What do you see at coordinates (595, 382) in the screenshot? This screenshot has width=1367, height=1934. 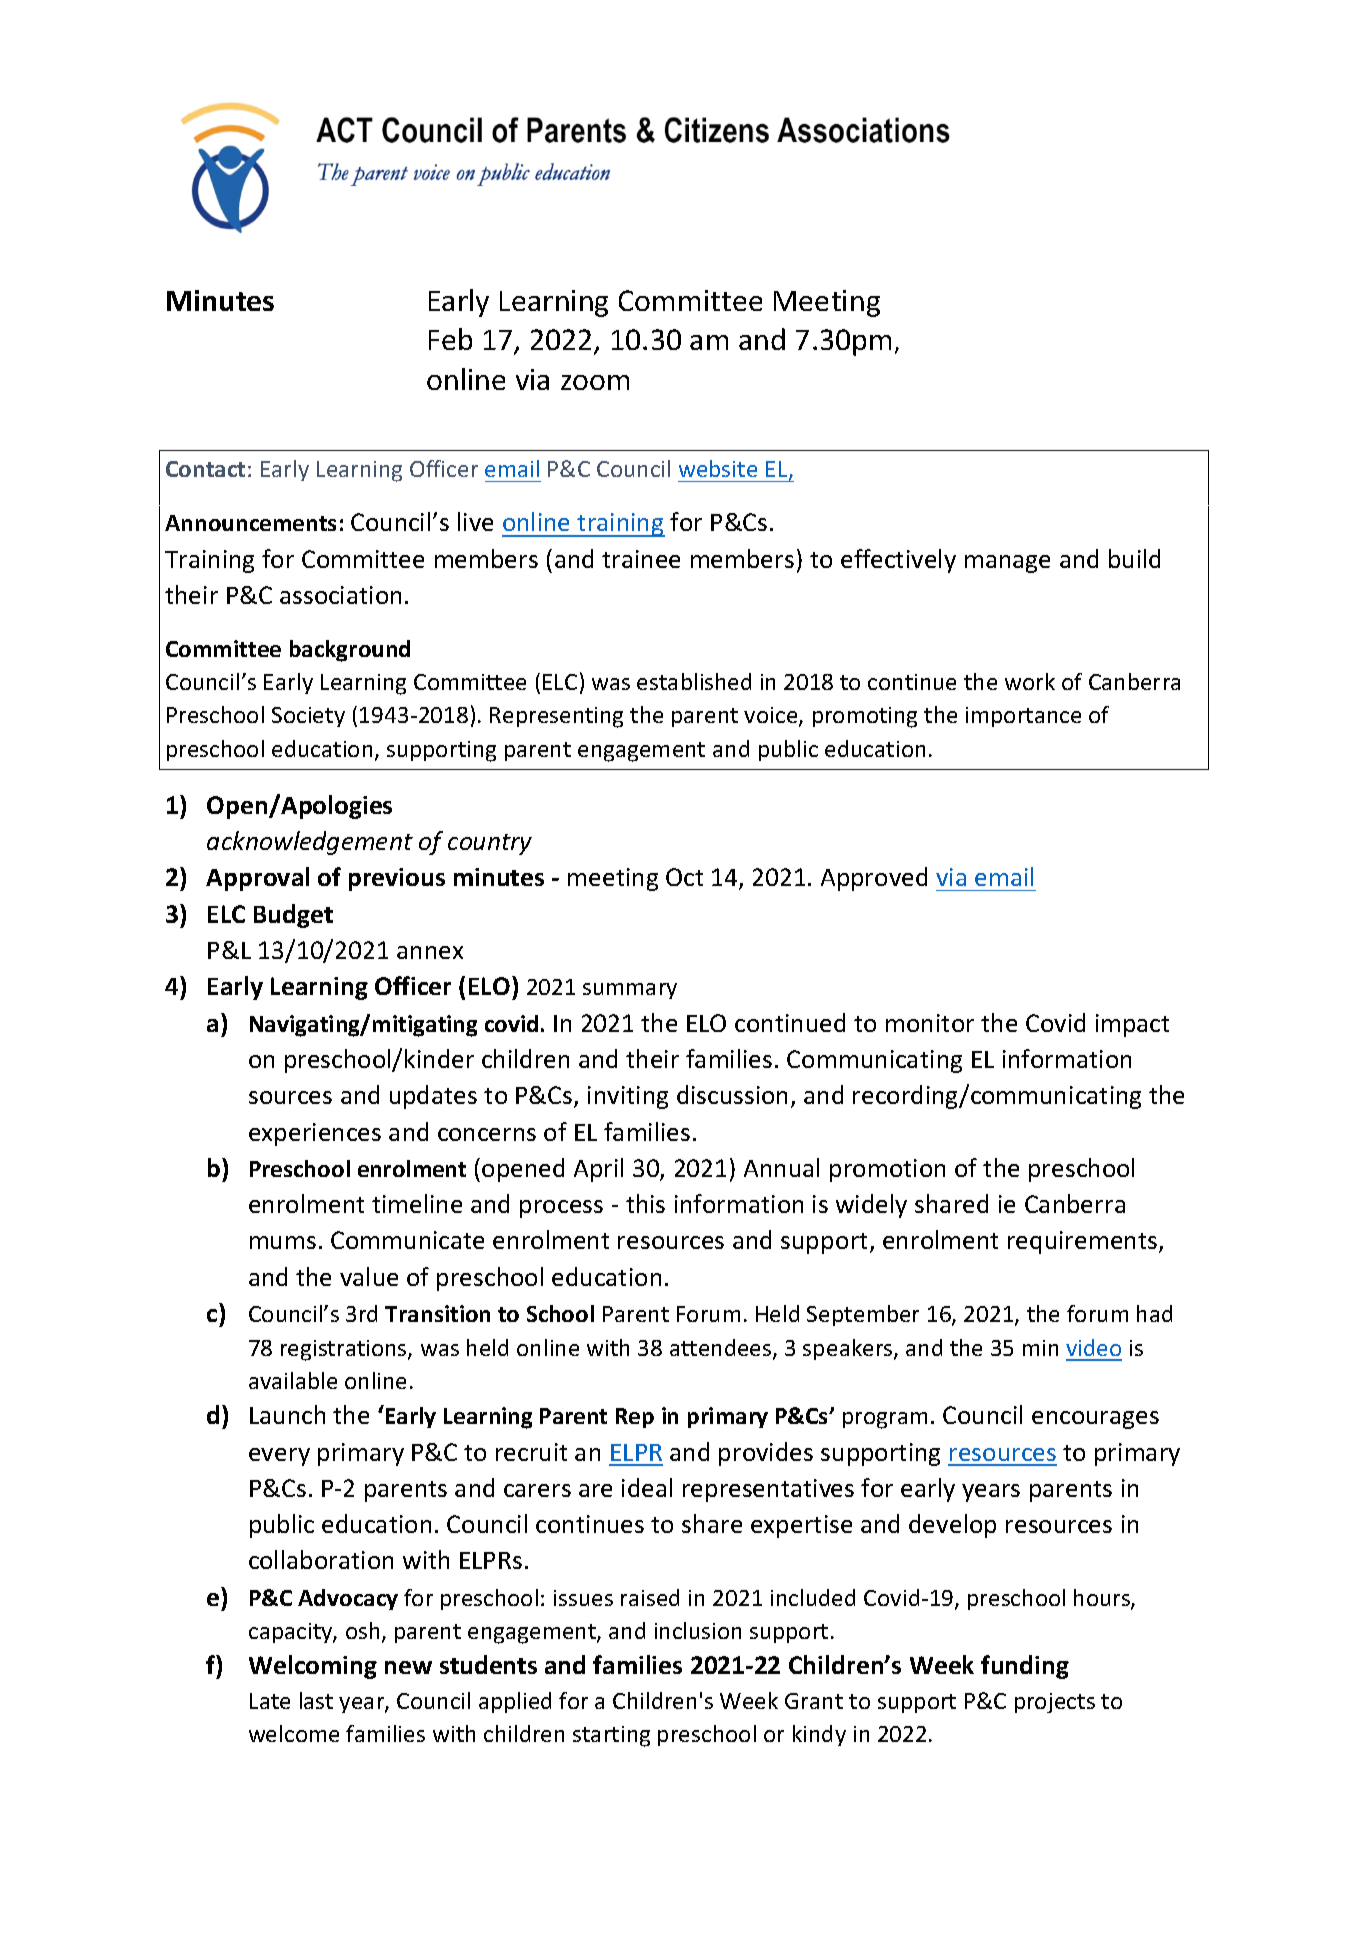 I see `zoom` at bounding box center [595, 382].
